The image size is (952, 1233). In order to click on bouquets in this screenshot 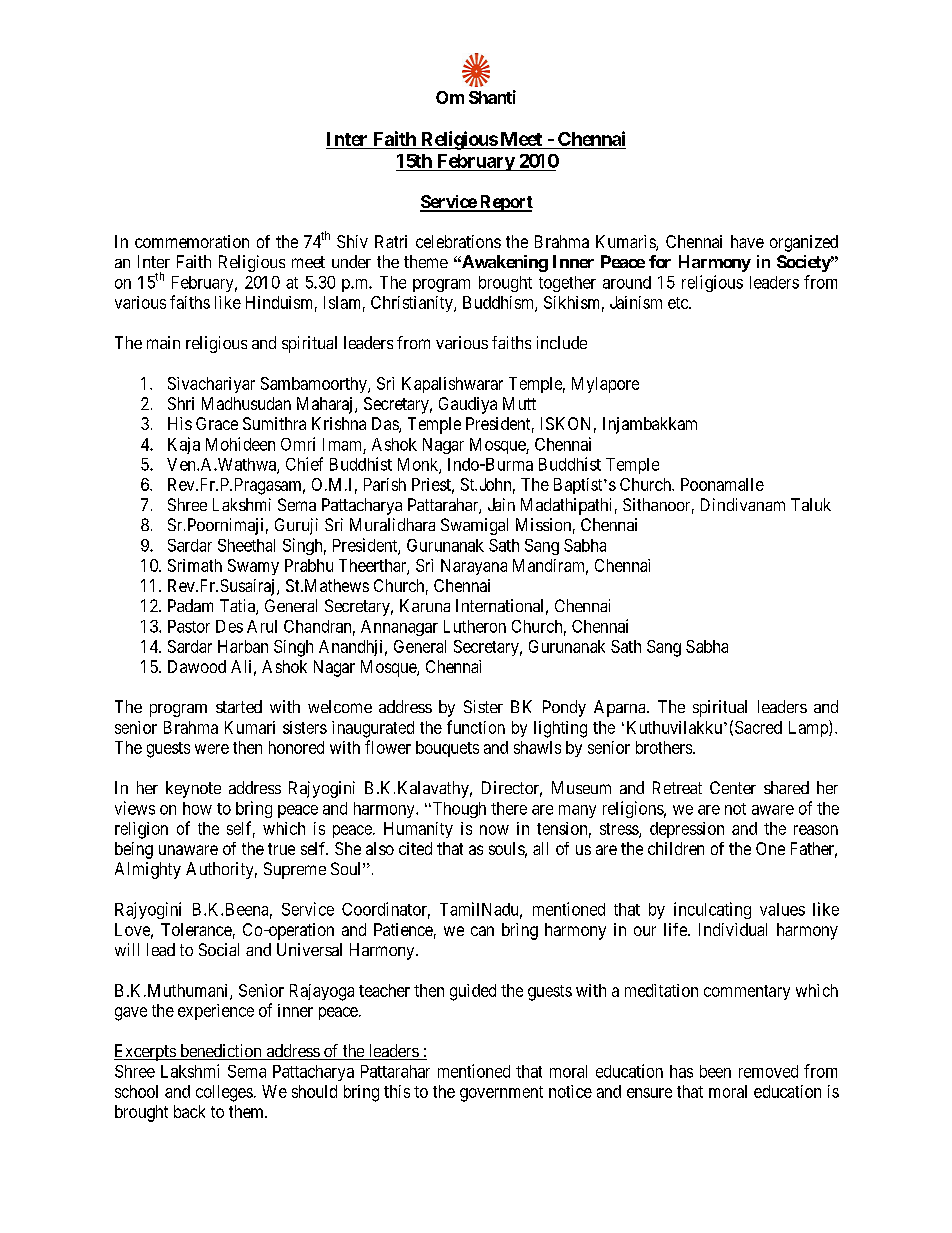, I will do `click(447, 749)`.
